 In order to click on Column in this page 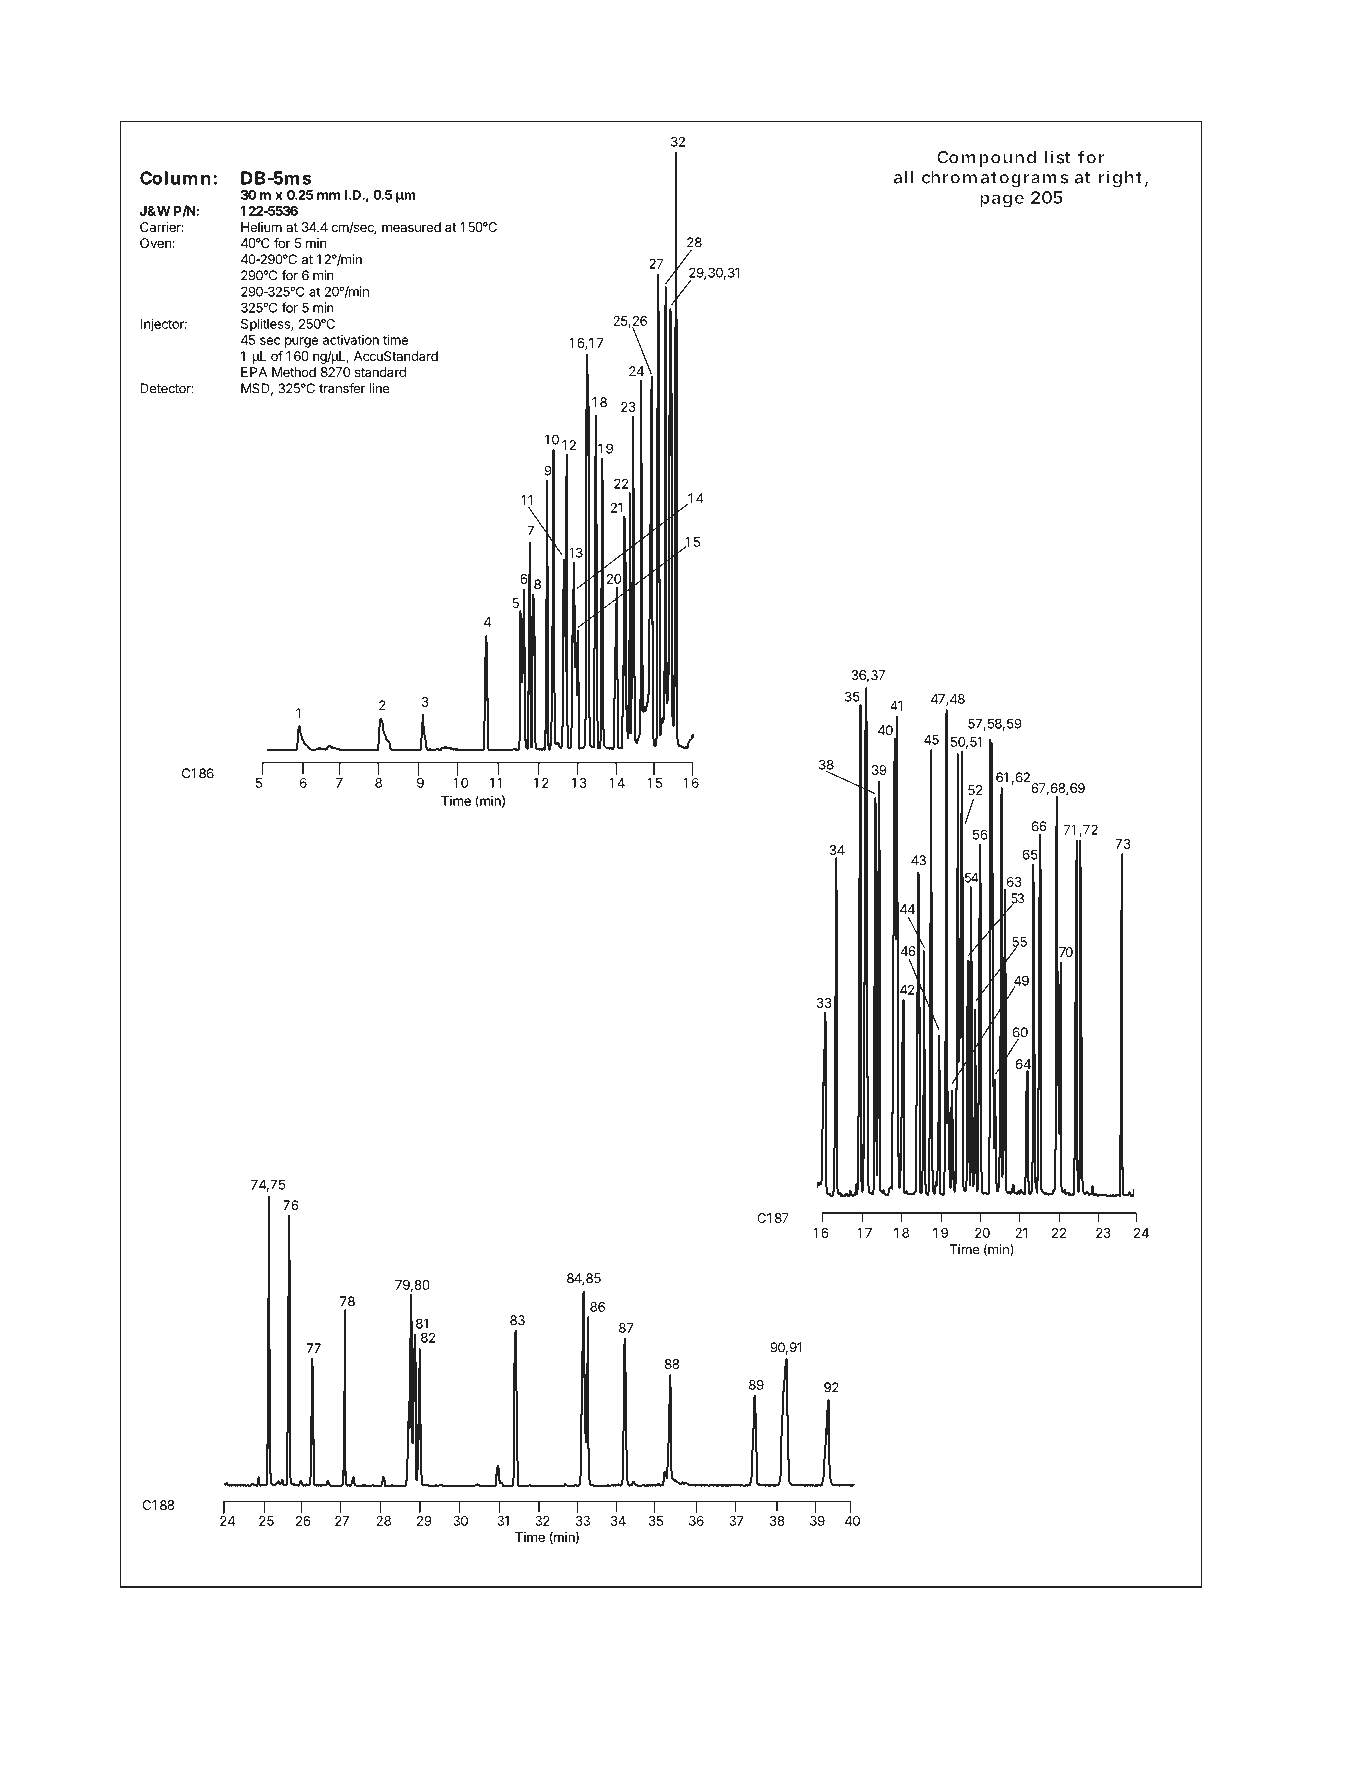, I will do `click(175, 178)`.
